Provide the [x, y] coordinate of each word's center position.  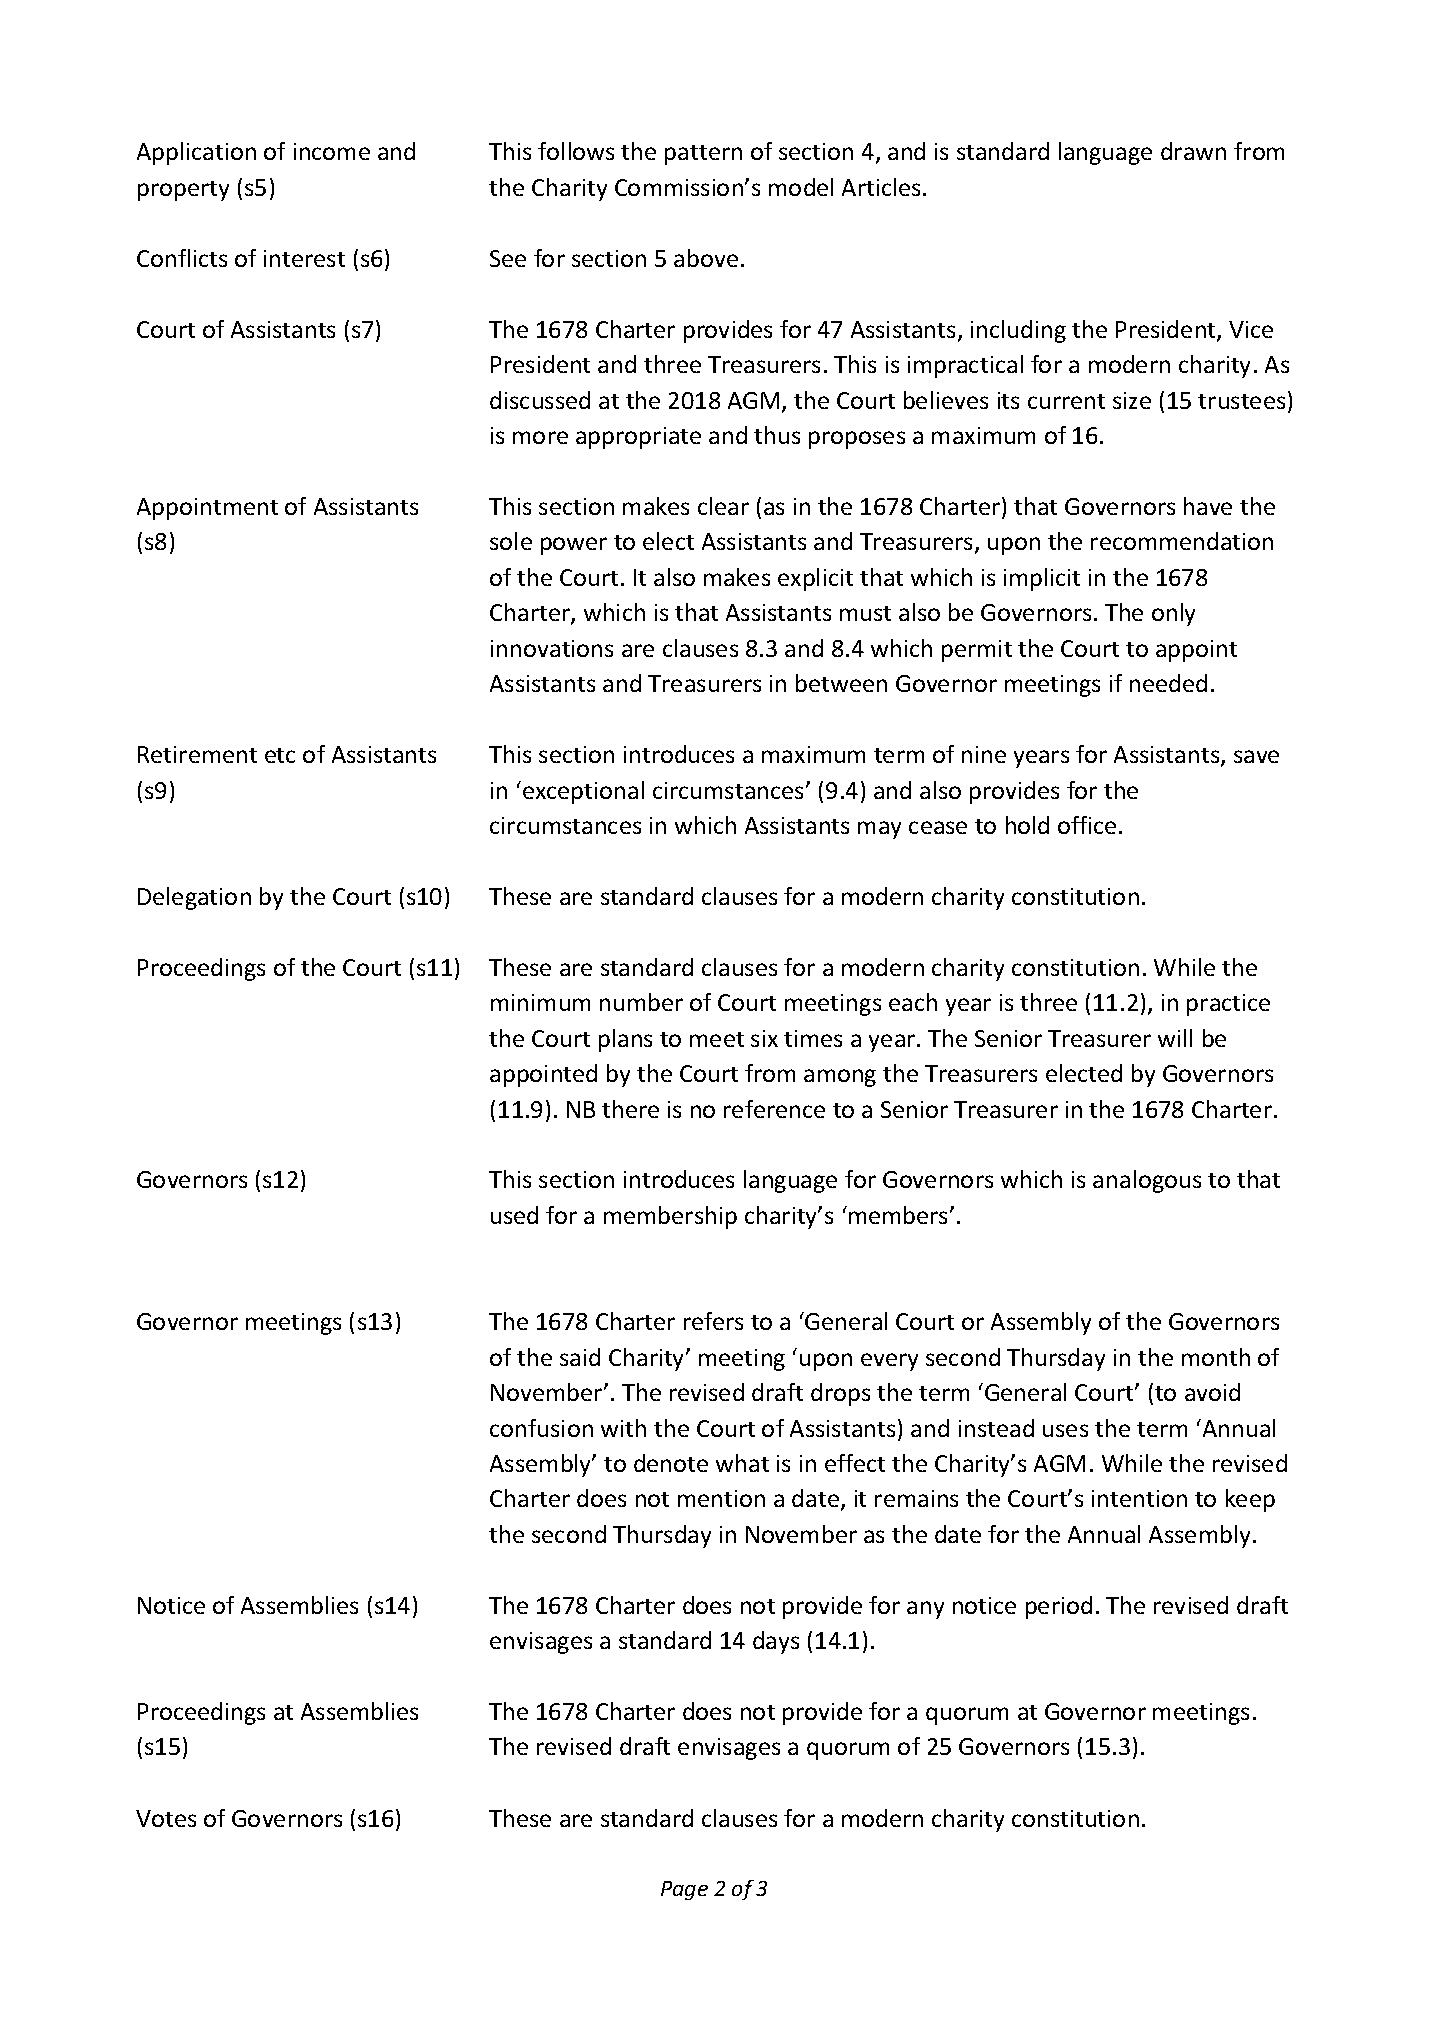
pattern [703, 155]
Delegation [194, 898]
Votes [166, 1818]
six [764, 1038]
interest [304, 258]
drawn [1193, 151]
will [1175, 1038]
